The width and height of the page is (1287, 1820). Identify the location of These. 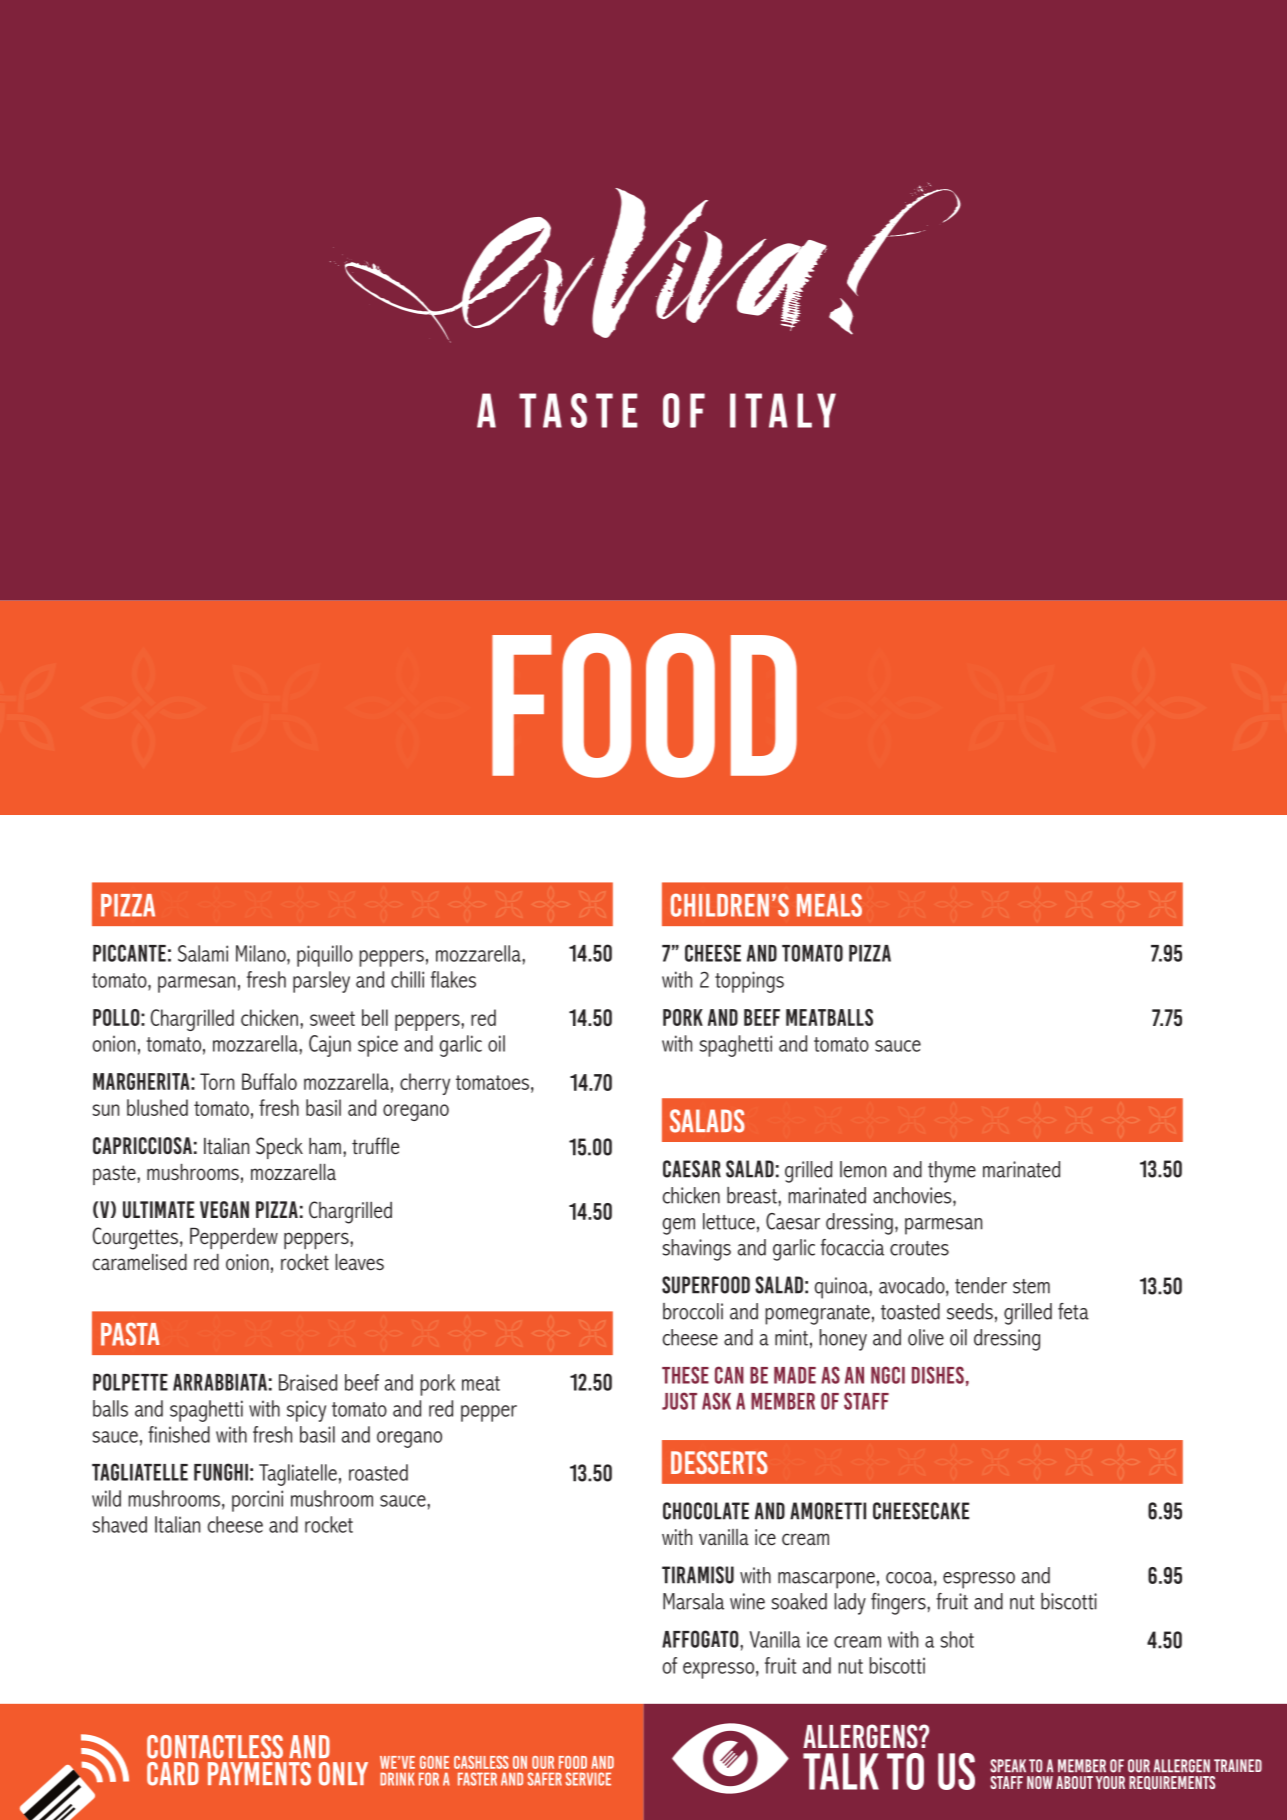
(685, 1375).
